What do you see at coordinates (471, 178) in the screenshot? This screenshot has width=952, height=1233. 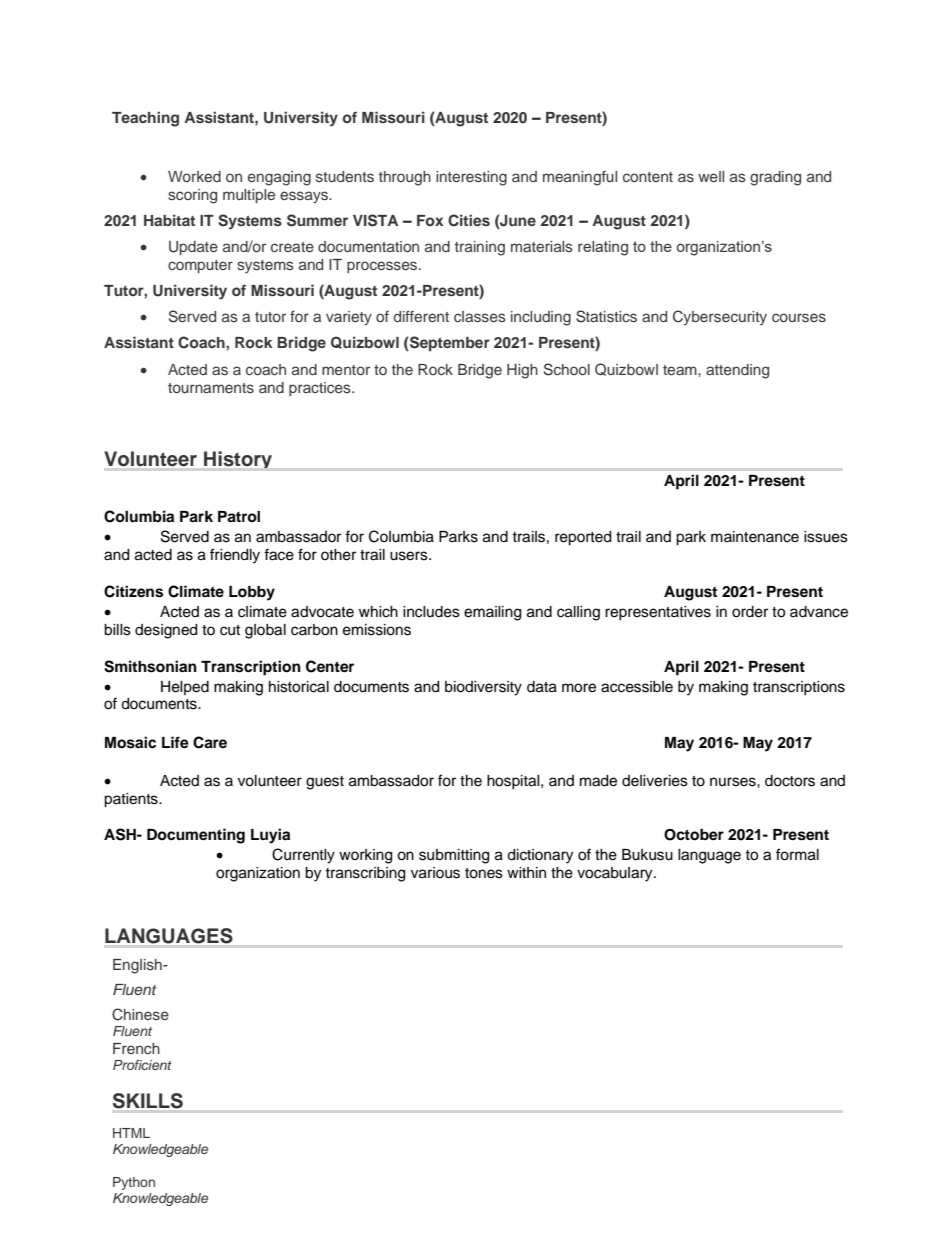 I see `interesting` at bounding box center [471, 178].
